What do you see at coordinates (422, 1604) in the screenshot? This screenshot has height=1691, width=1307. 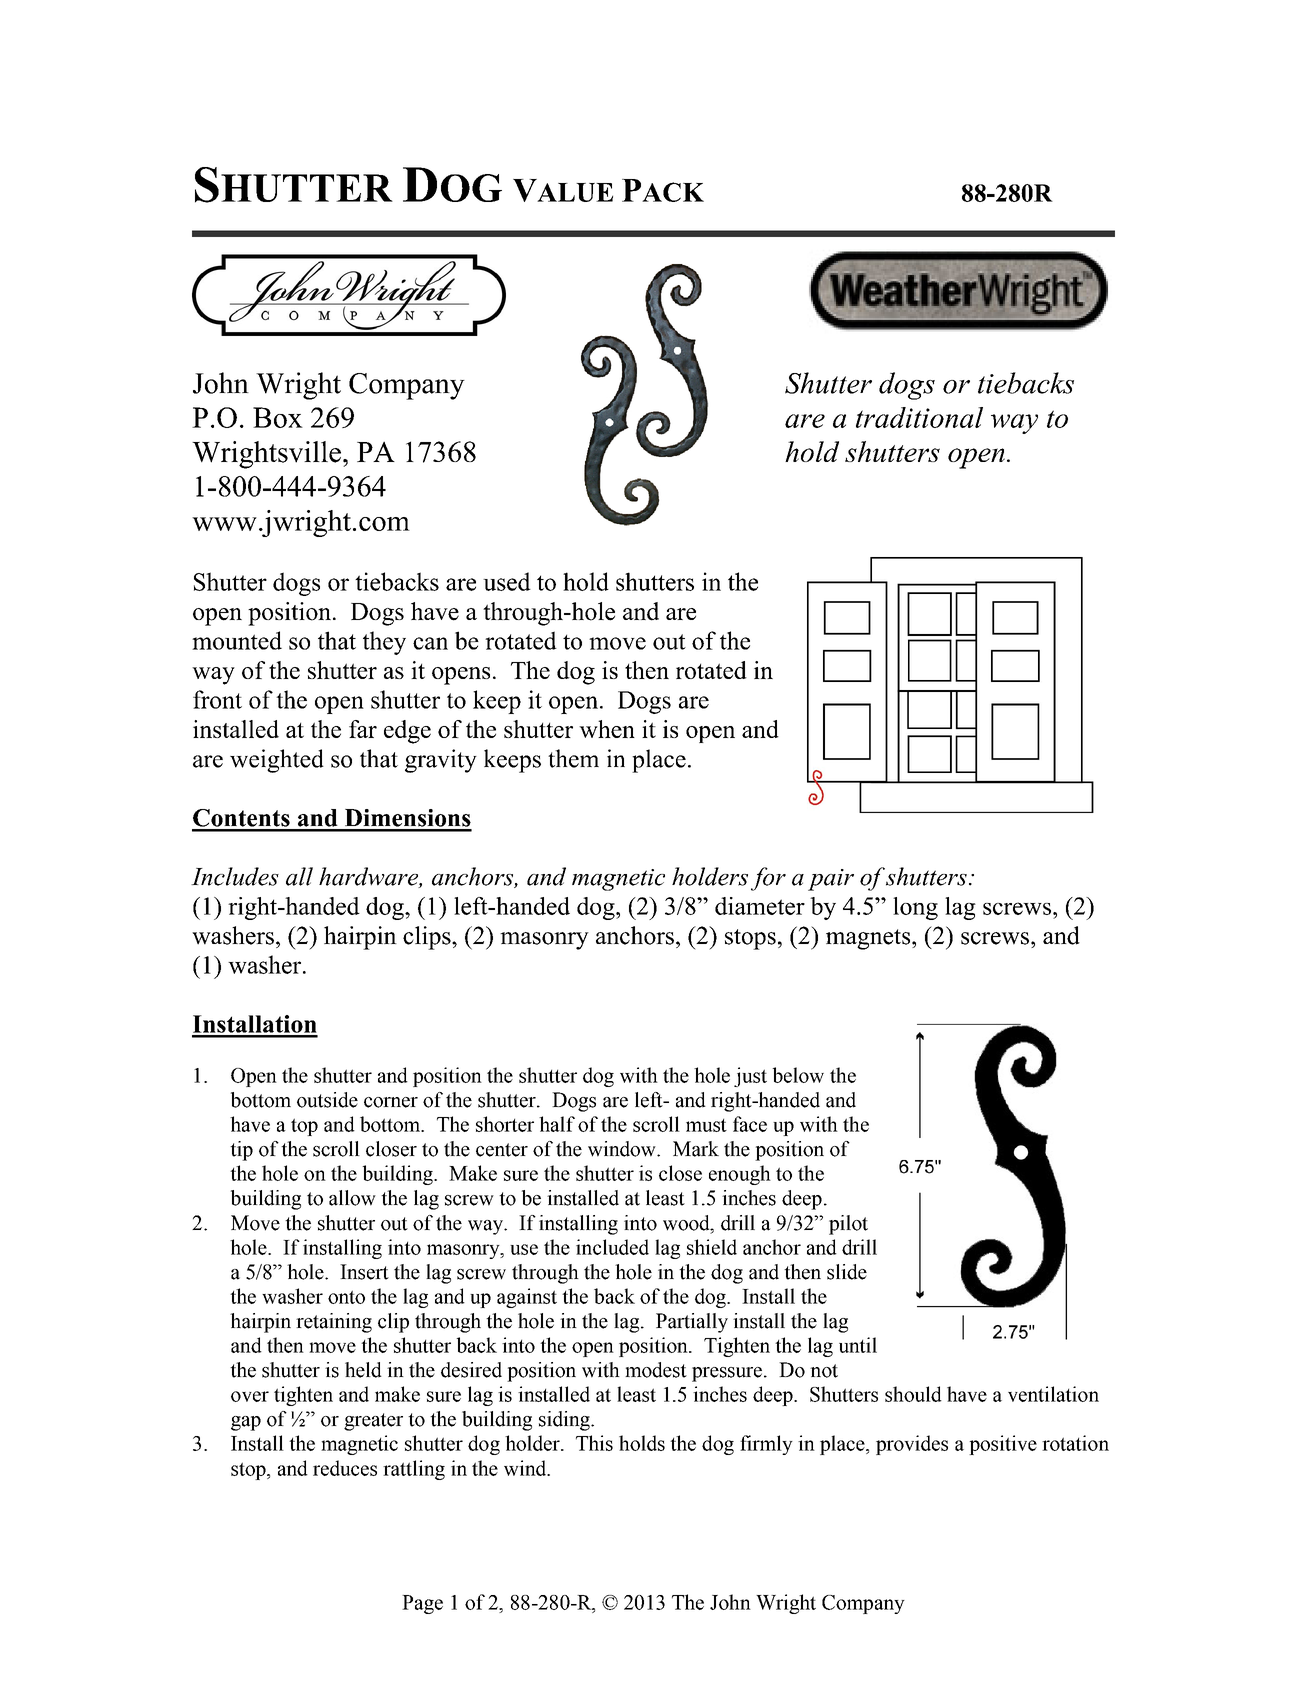 I see `Page` at bounding box center [422, 1604].
